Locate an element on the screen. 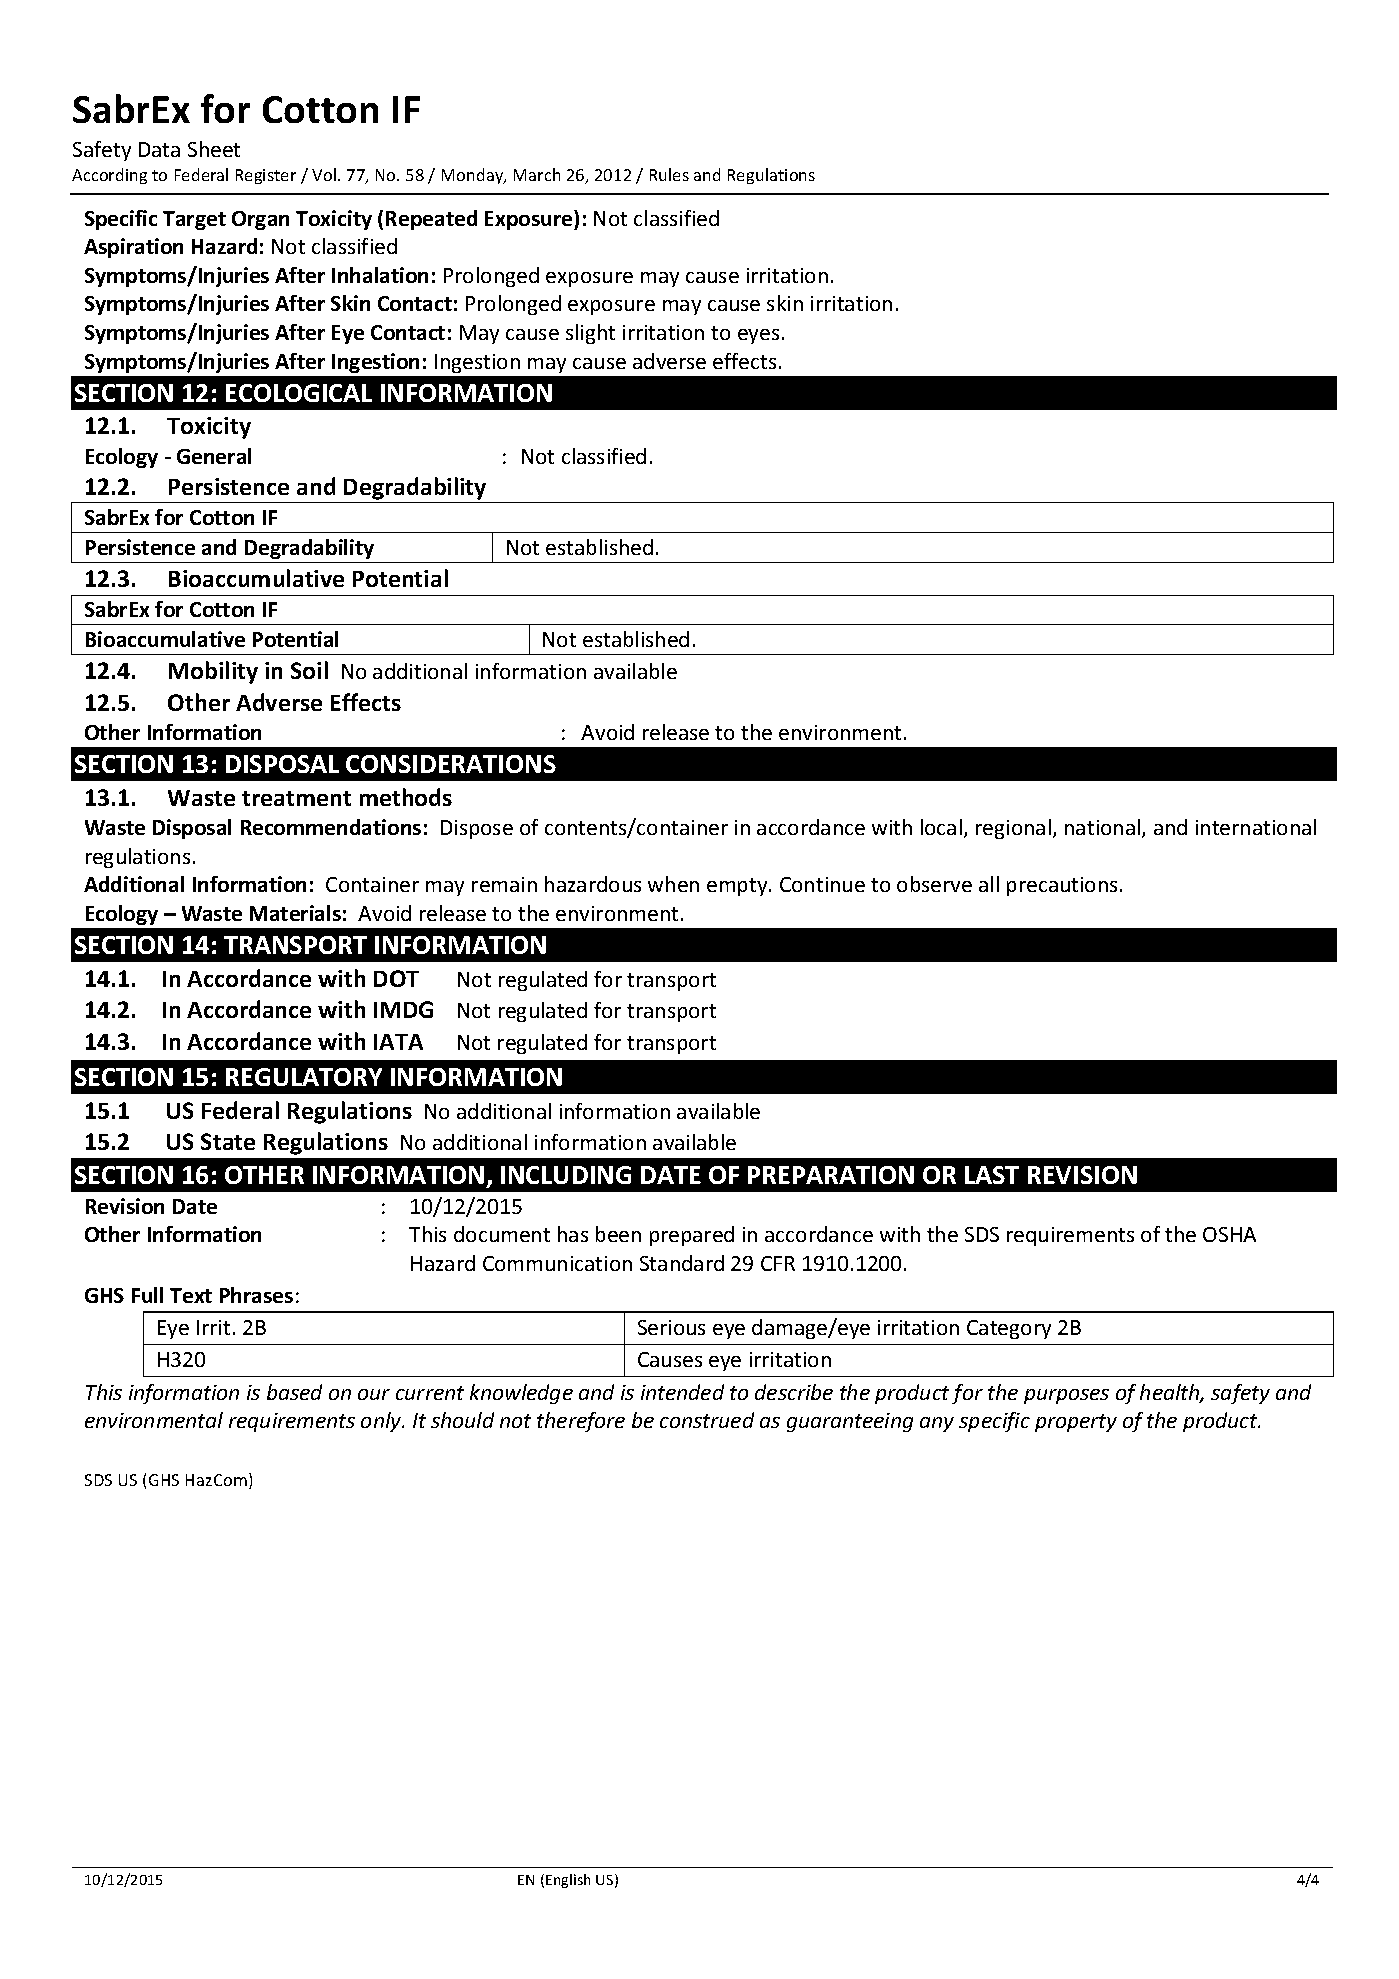  Organ is located at coordinates (260, 220).
